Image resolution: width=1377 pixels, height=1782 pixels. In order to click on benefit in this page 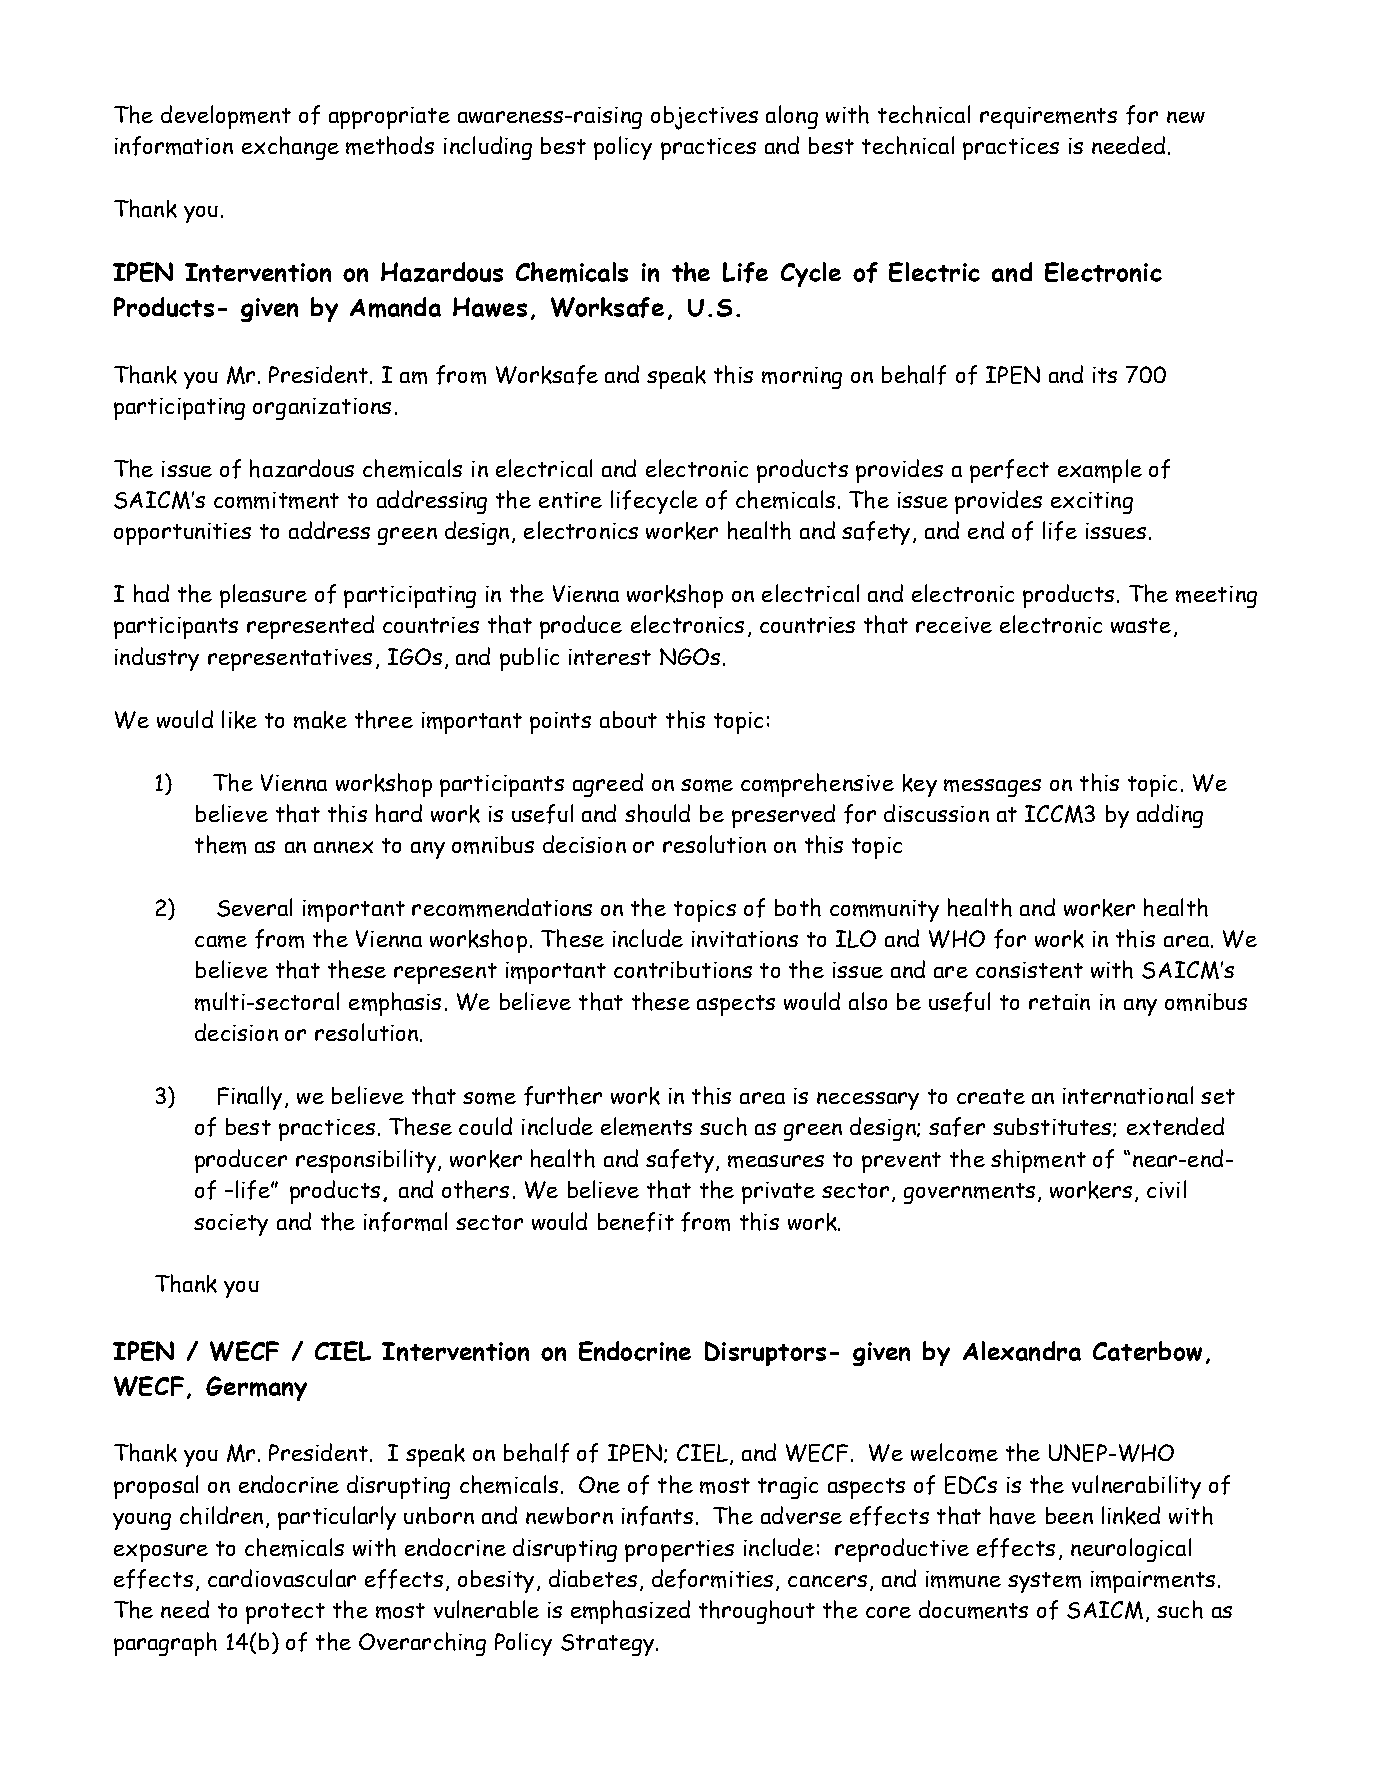, I will do `click(636, 1222)`.
